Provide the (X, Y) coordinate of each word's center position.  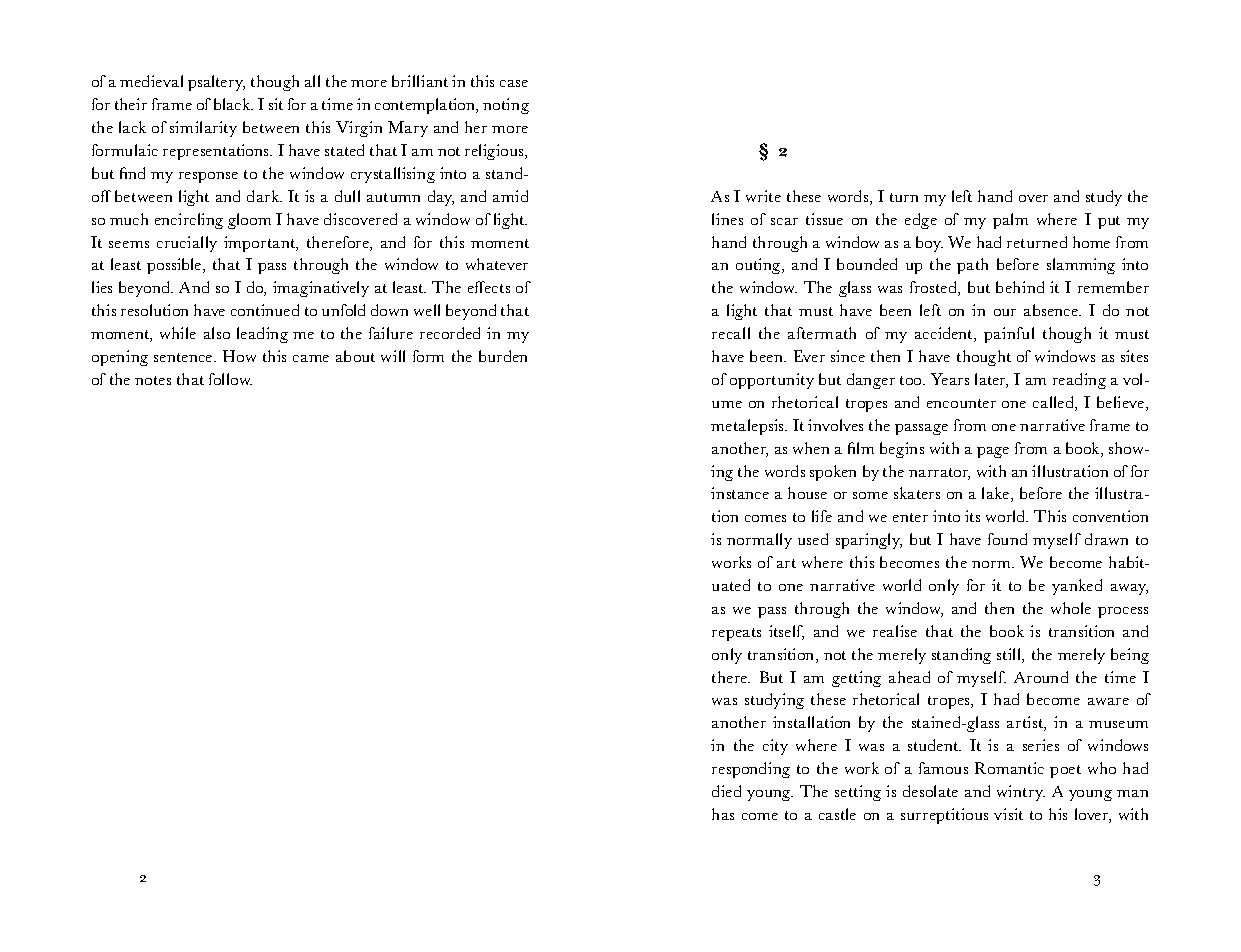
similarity (203, 129)
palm (1010, 221)
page (993, 452)
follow (230, 379)
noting (506, 106)
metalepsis (749, 427)
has (723, 814)
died (726, 791)
